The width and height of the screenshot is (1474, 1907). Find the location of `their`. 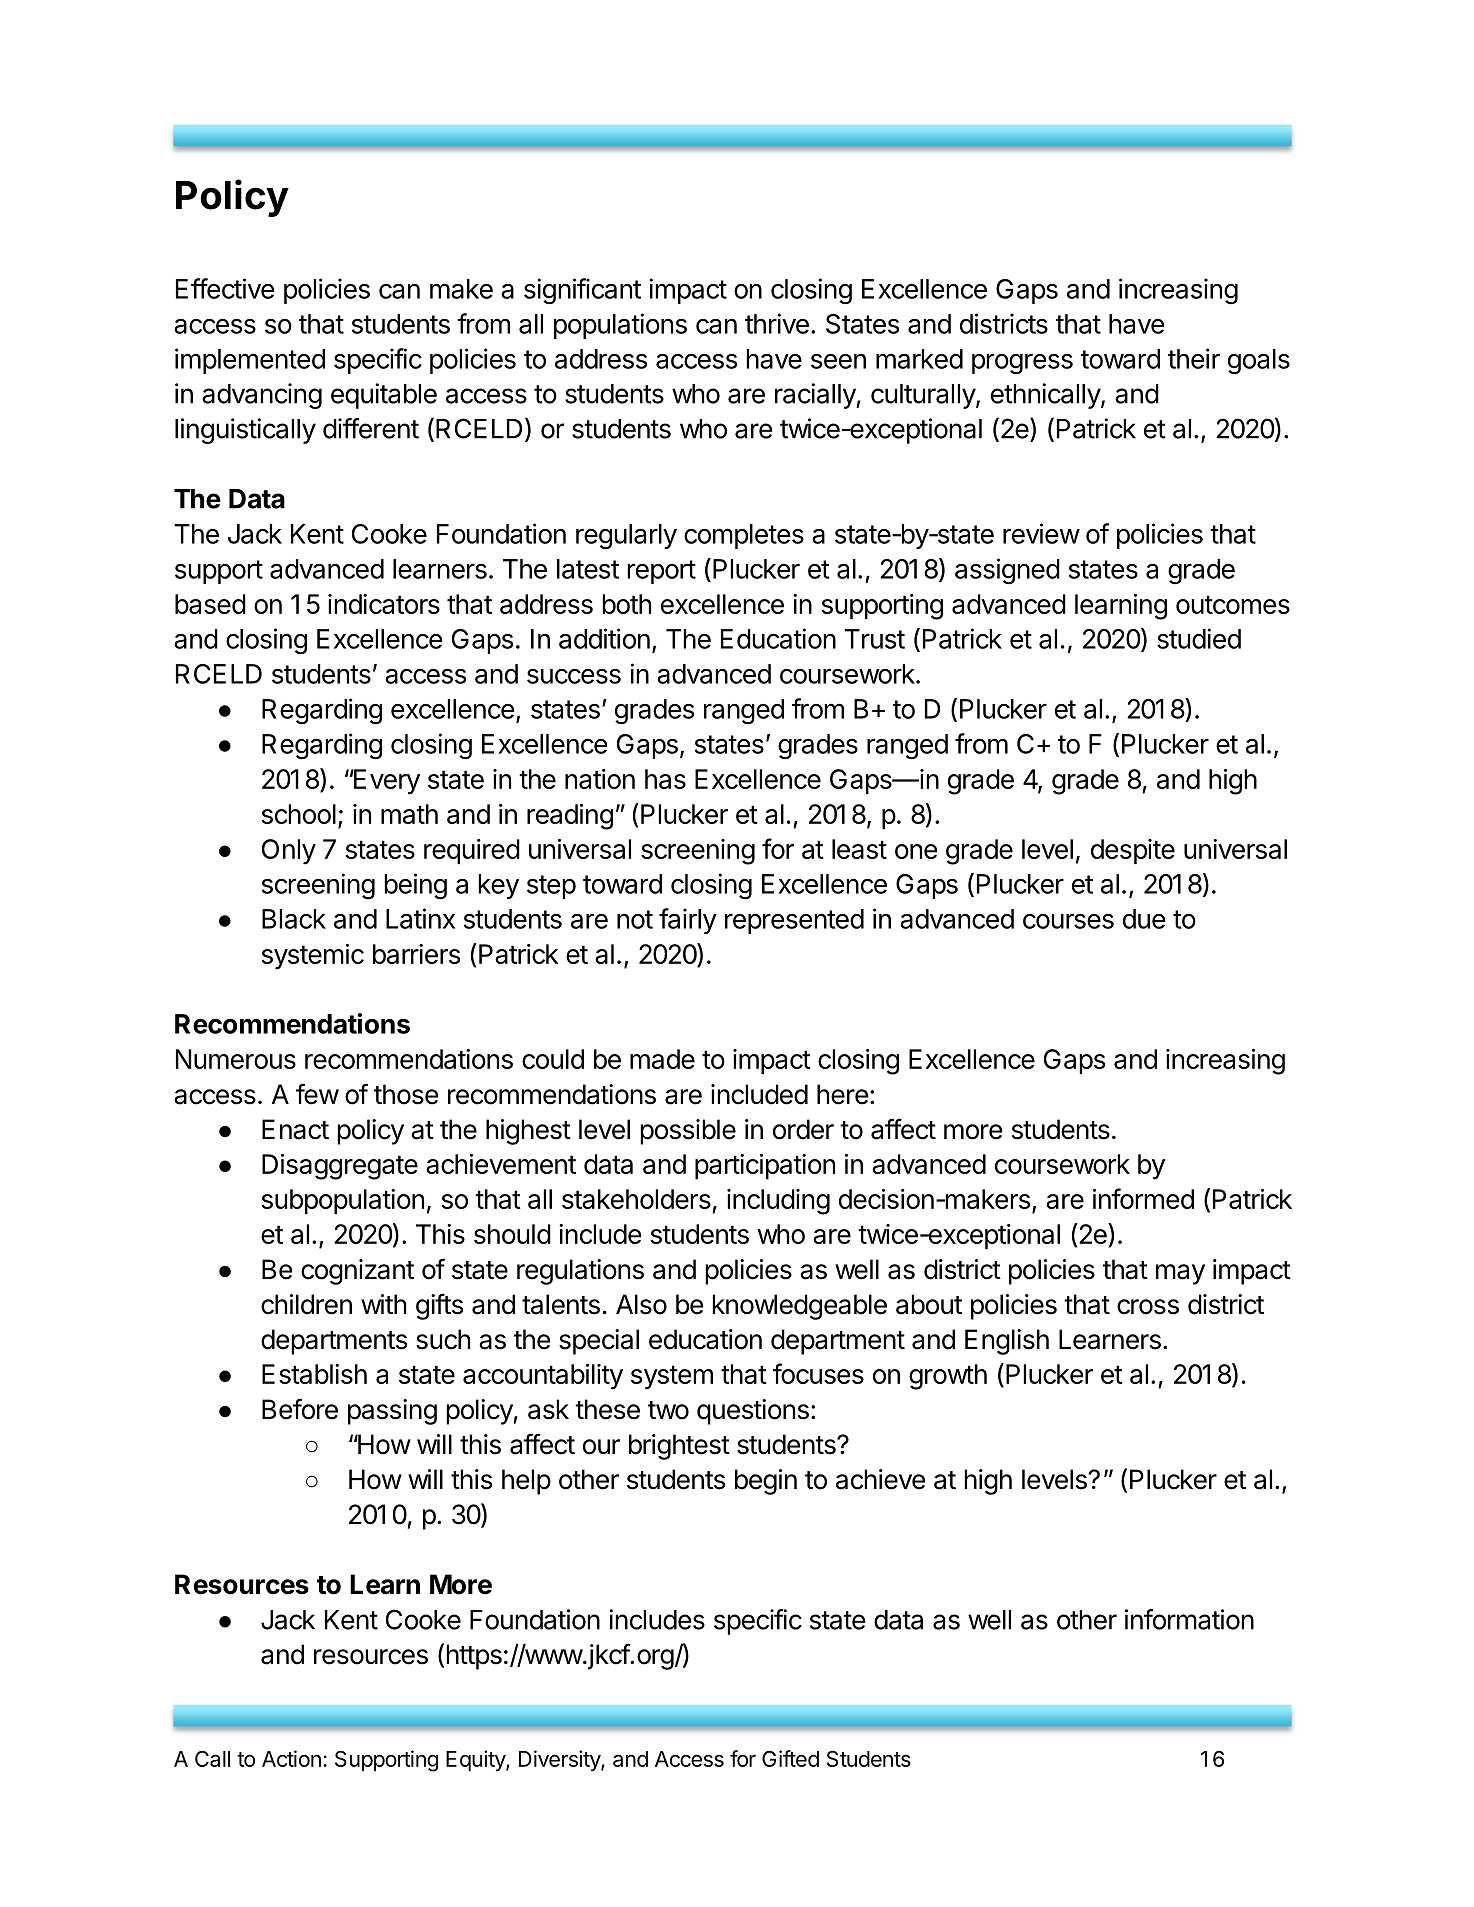

their is located at coordinates (1194, 358).
